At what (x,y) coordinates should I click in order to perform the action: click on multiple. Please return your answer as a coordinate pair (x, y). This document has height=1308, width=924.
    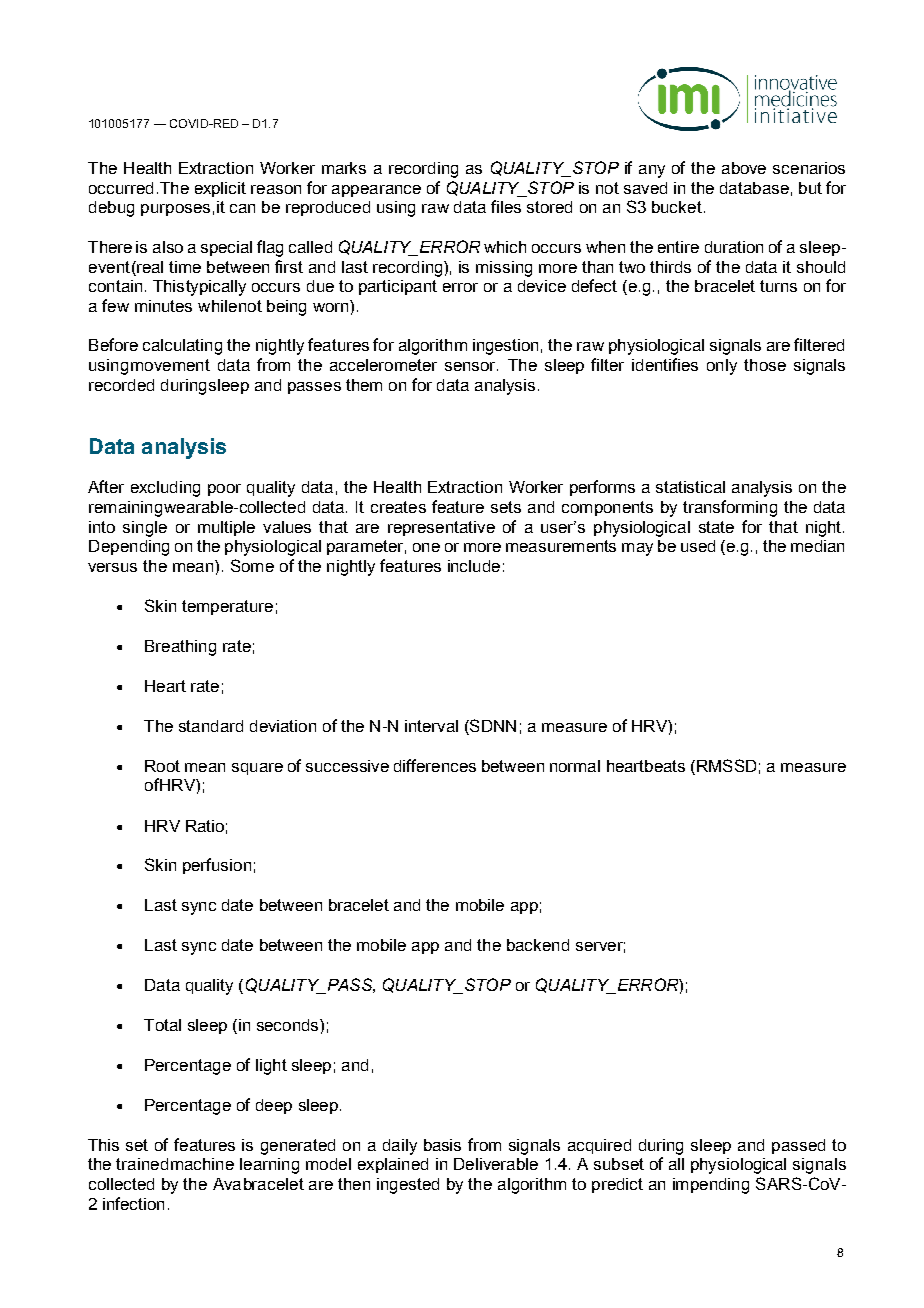
    Looking at the image, I should click on (226, 528).
